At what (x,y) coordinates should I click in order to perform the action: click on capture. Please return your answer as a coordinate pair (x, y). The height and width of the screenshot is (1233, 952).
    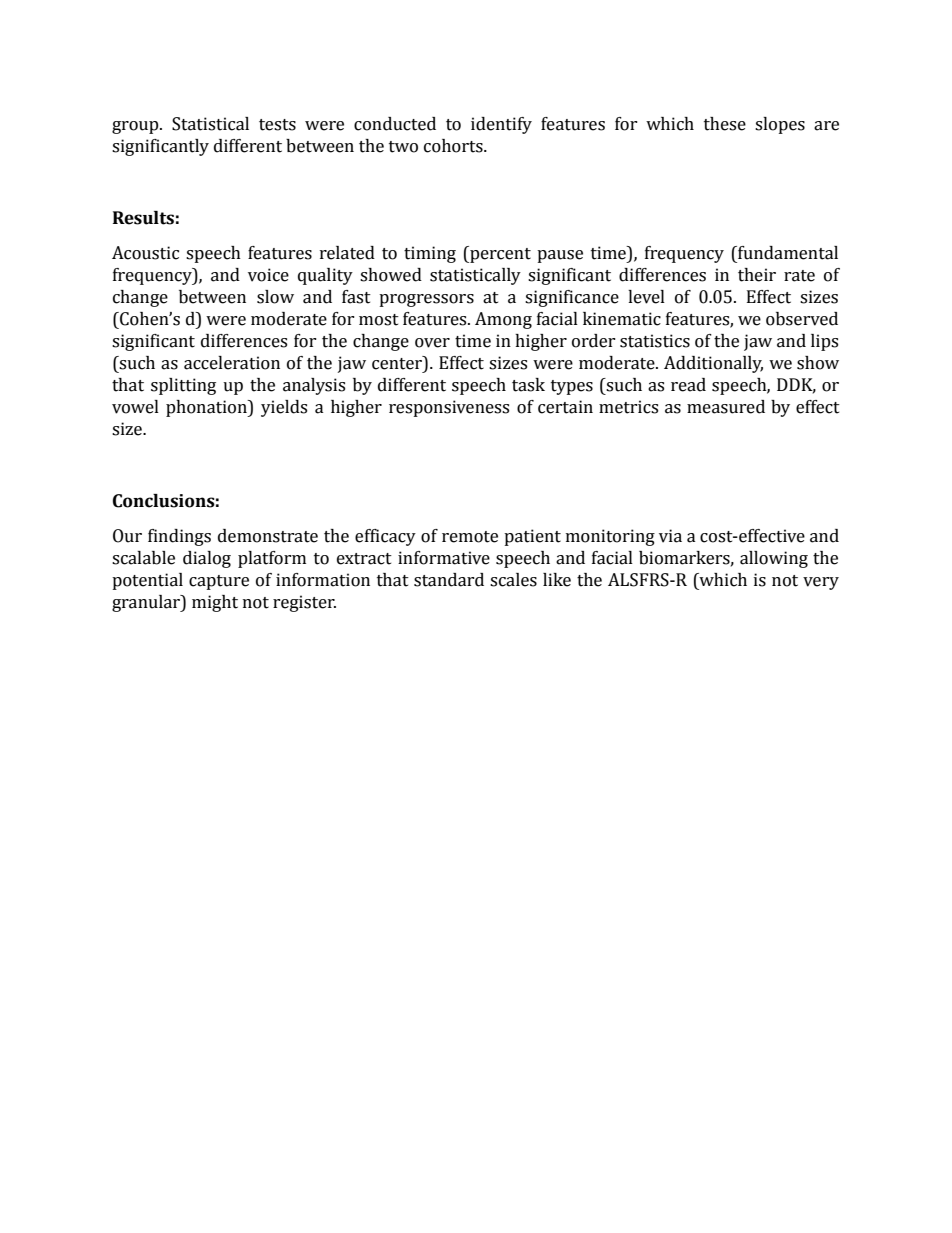
    Looking at the image, I should click on (219, 582).
